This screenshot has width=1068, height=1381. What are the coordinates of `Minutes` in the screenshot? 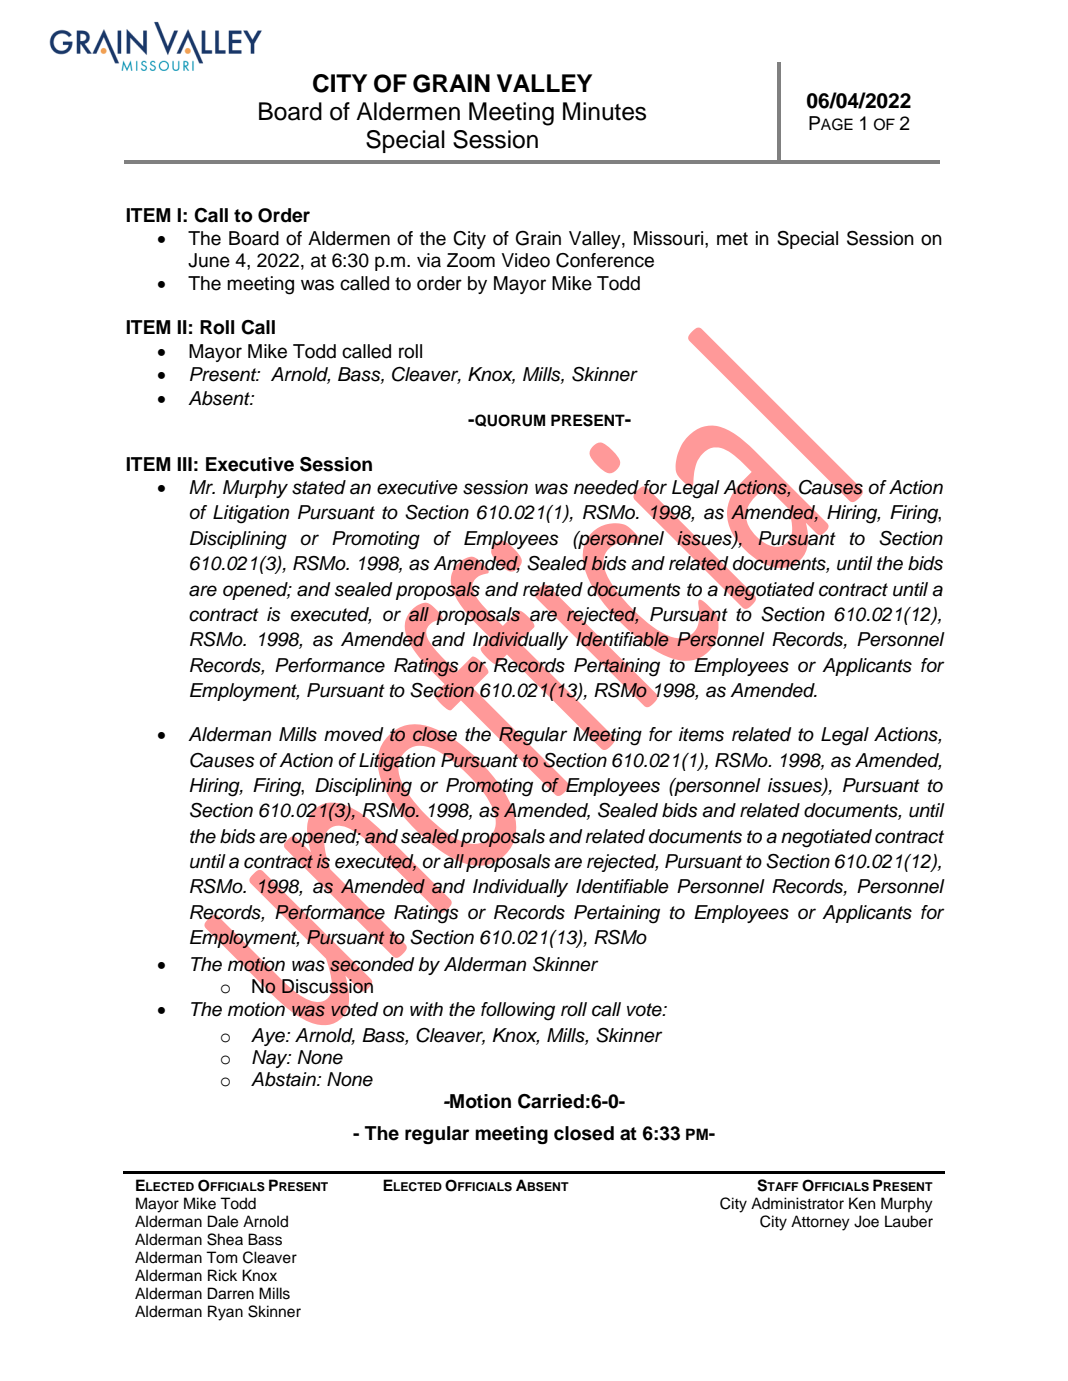 It's located at (604, 111).
